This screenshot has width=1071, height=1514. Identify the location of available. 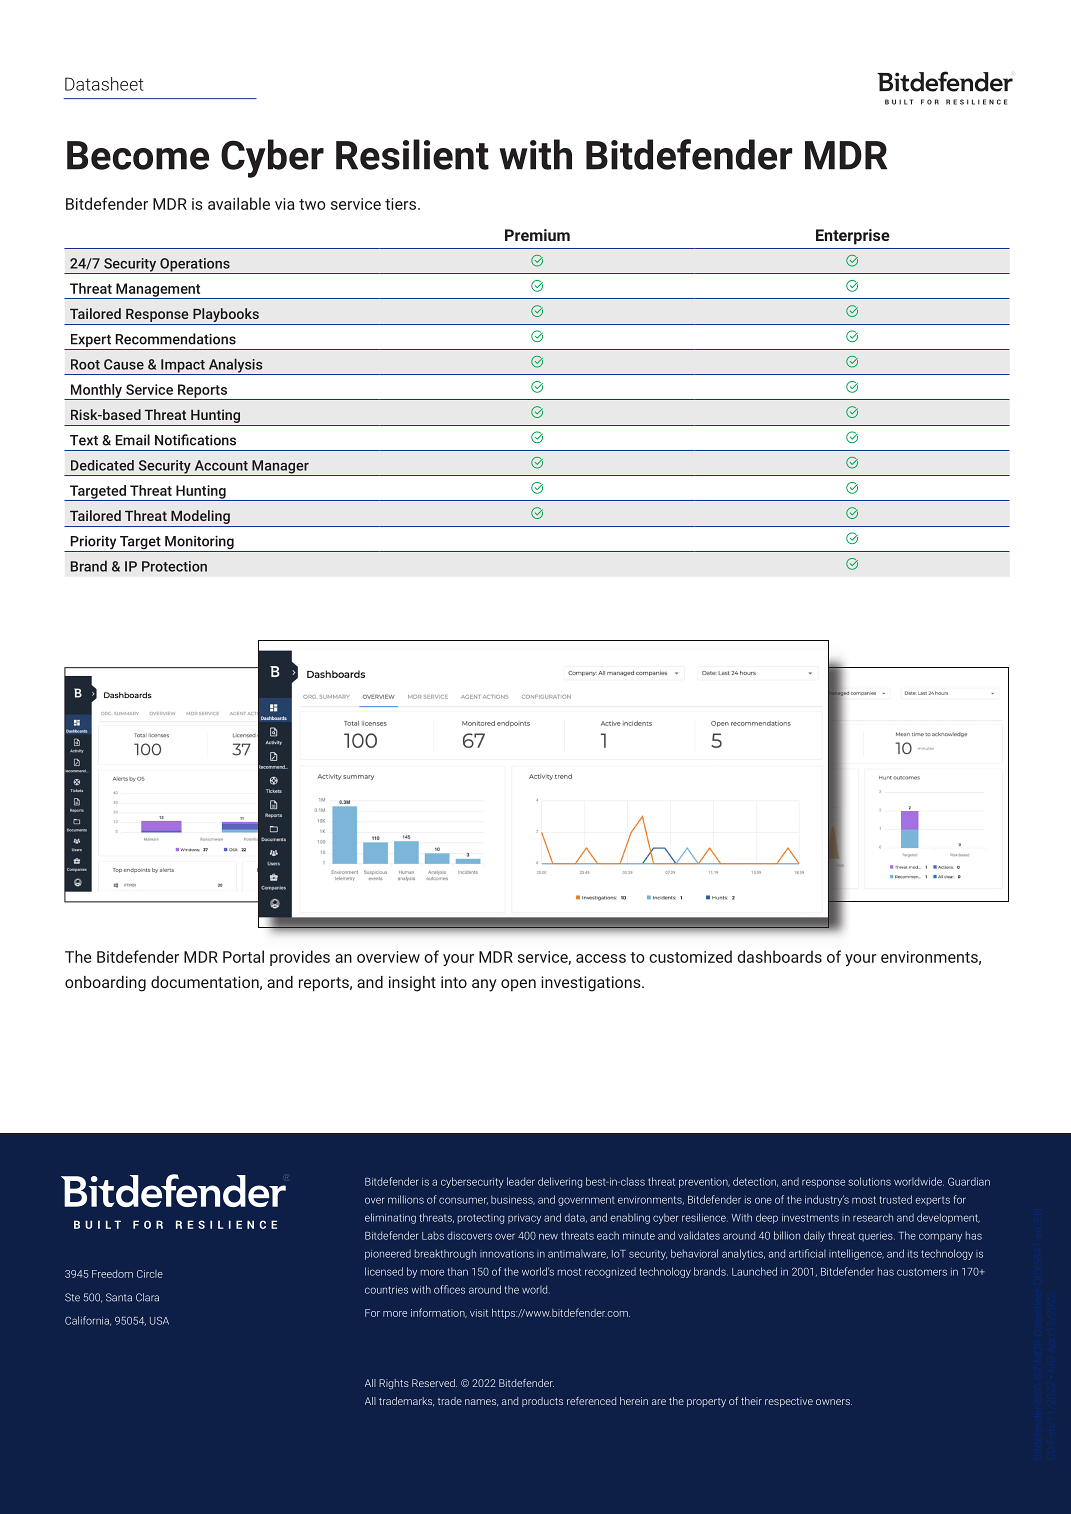
(239, 203).
